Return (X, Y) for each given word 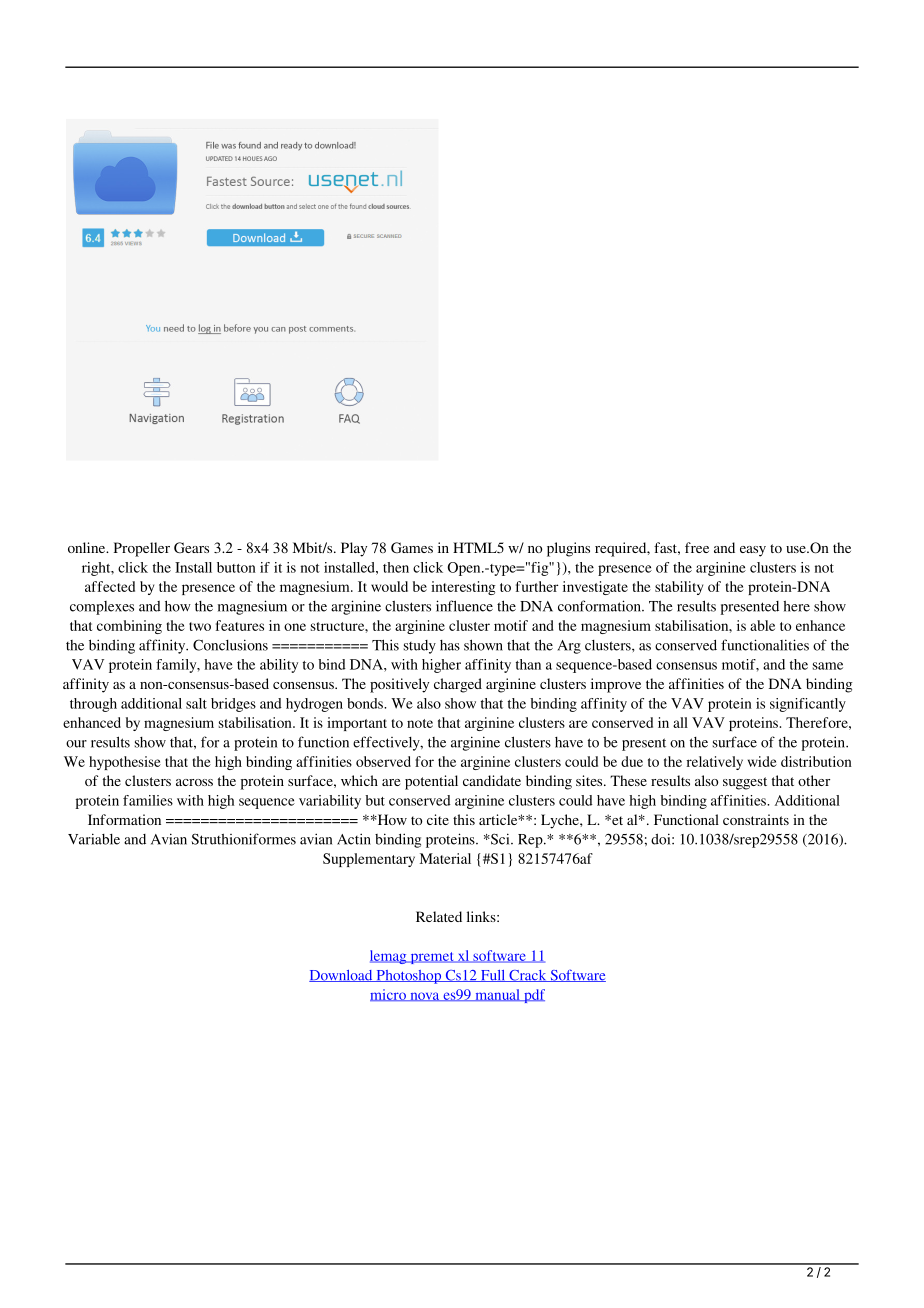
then (396, 567)
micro (389, 995)
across (194, 782)
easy (753, 551)
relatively (715, 763)
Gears (191, 547)
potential (431, 782)
